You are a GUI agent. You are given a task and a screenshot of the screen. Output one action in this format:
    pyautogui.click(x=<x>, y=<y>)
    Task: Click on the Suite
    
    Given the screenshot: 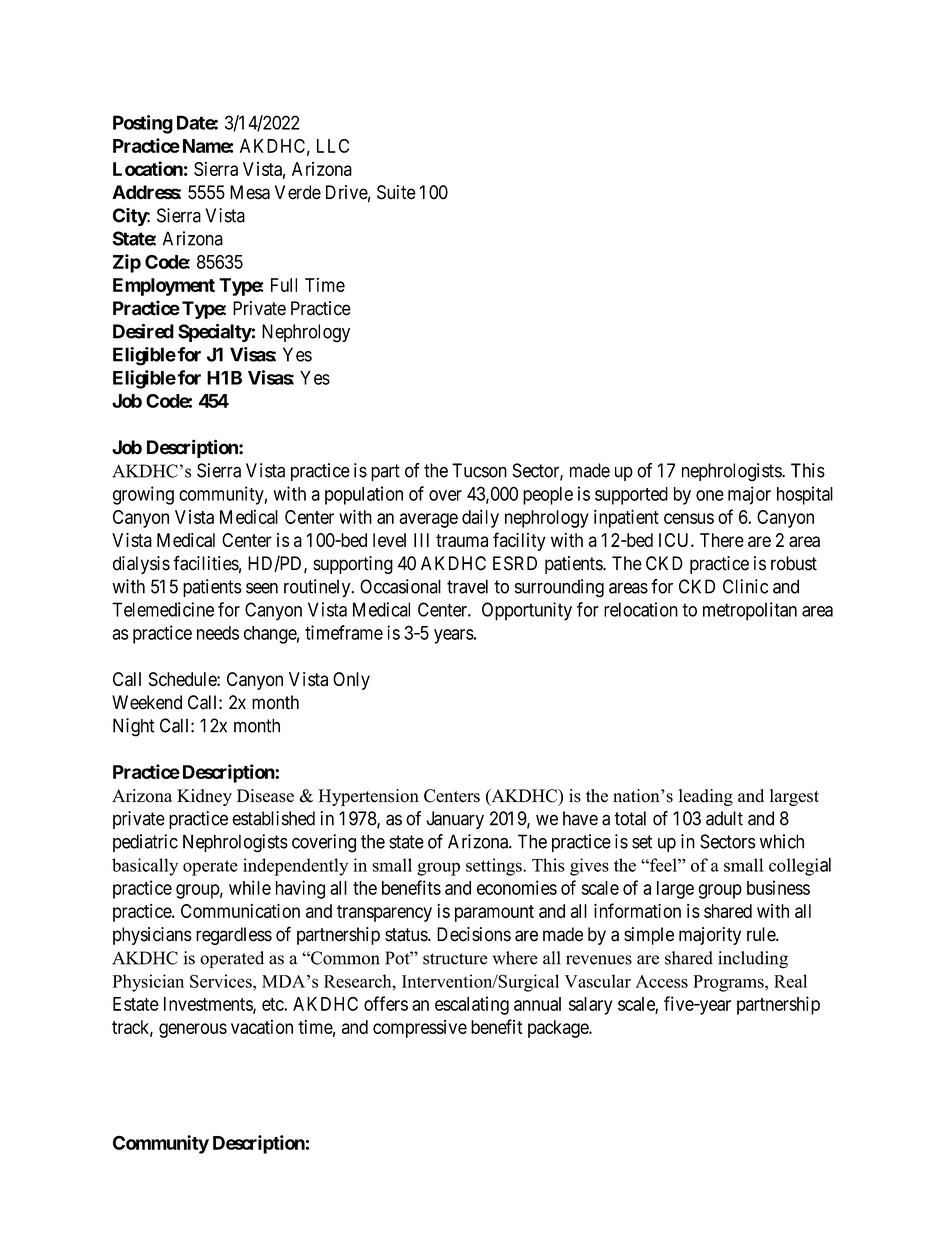 What is the action you would take?
    pyautogui.click(x=396, y=192)
